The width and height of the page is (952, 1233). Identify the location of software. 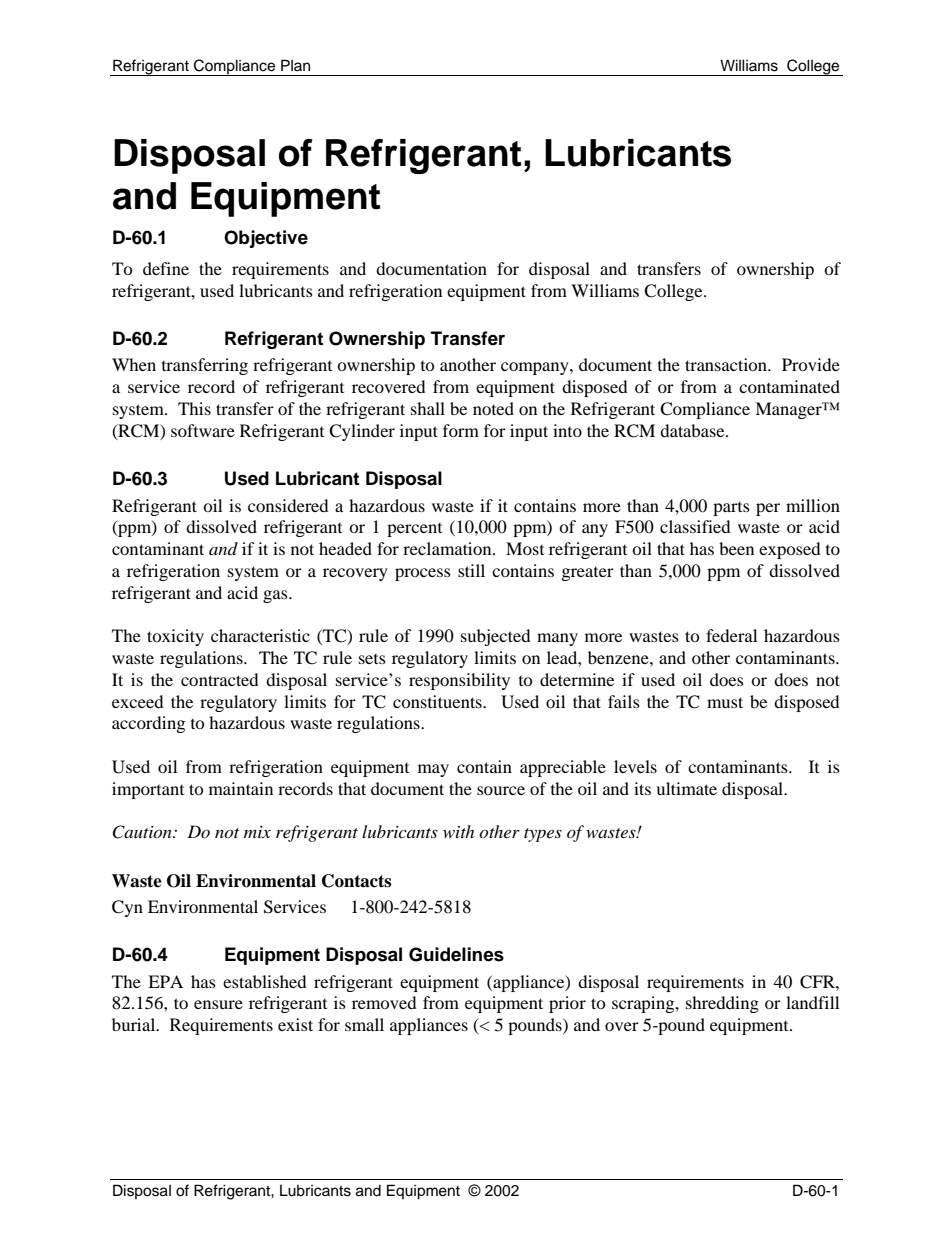
(203, 430).
